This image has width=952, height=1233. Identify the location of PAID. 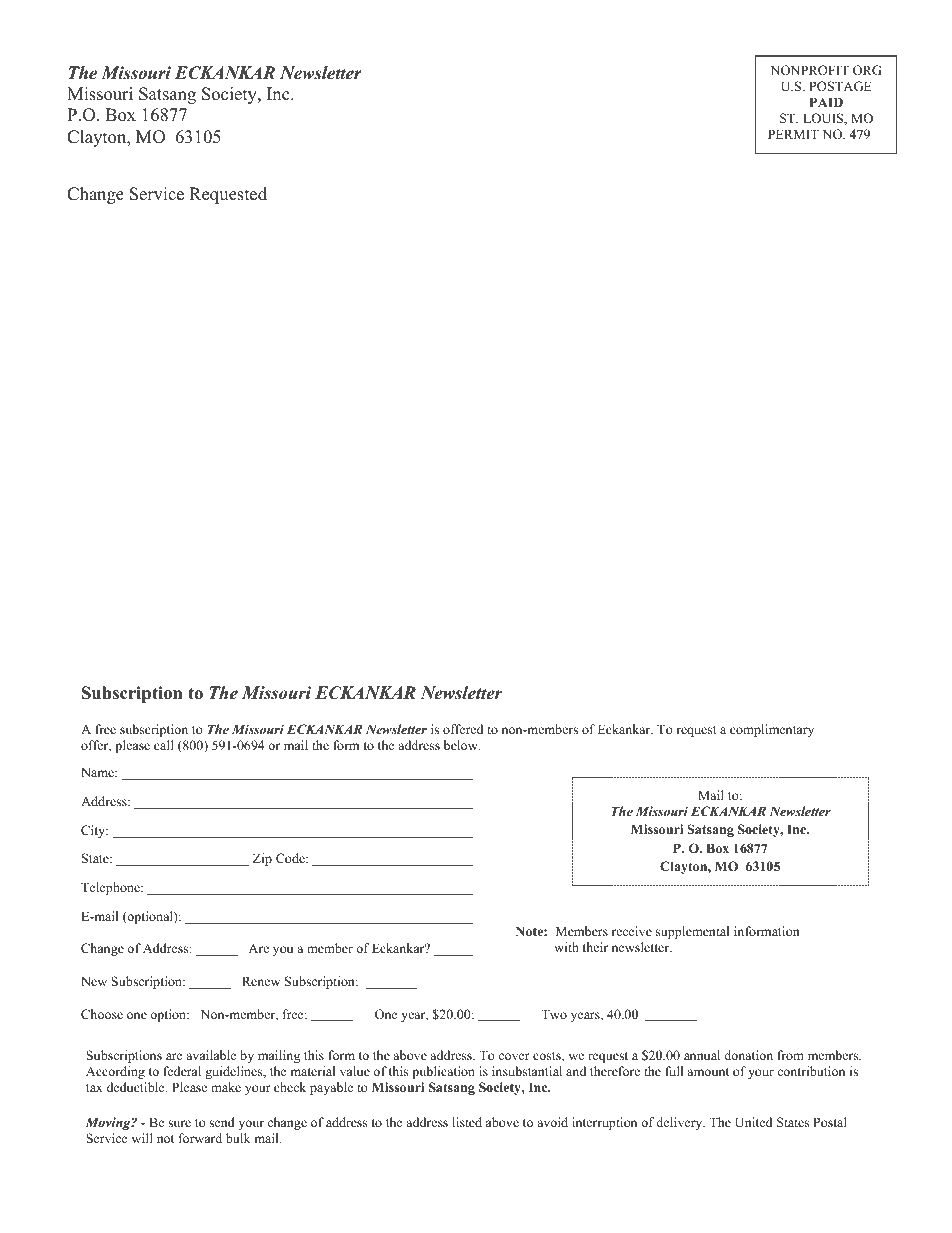
(826, 102).
